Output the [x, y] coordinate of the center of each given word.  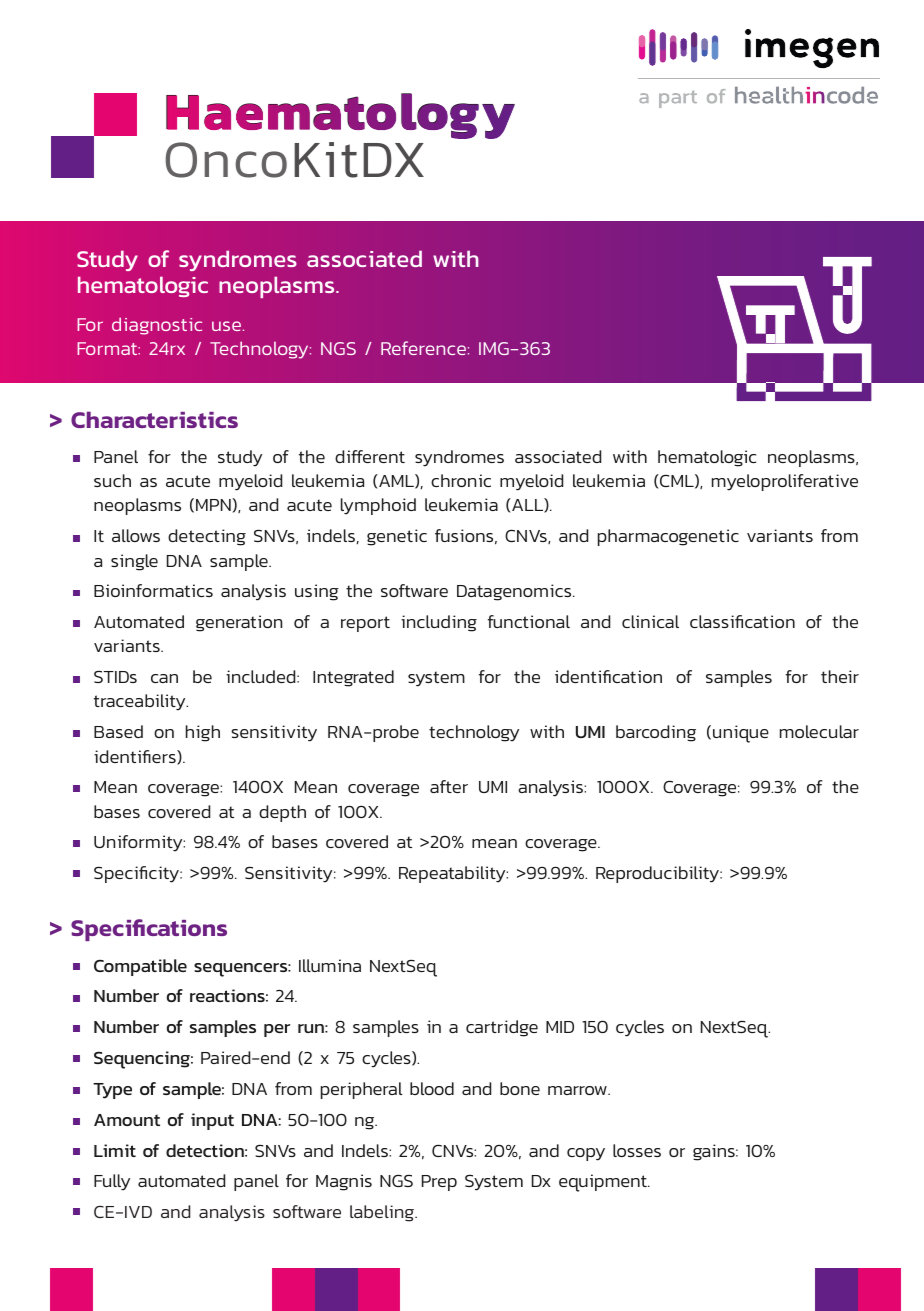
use [226, 326]
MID [560, 1027]
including [439, 623]
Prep [439, 1183]
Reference [423, 348]
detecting [207, 537]
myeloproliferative [785, 482]
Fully [112, 1182]
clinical [650, 621]
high [203, 733]
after [449, 786]
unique [741, 734]
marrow [578, 1090]
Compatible [140, 967]
